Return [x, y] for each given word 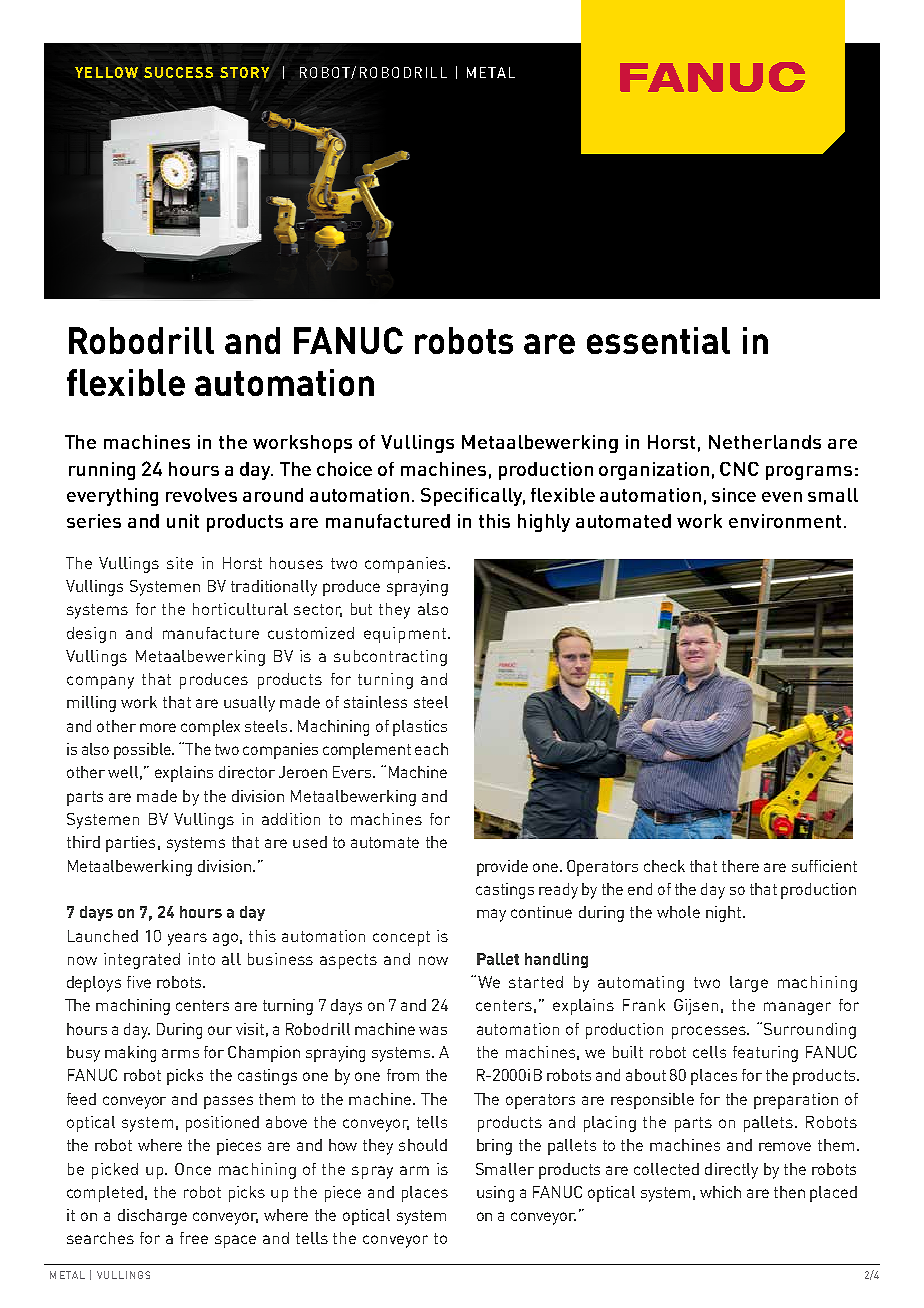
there [740, 866]
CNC [739, 469]
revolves [201, 495]
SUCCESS [178, 72]
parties [130, 844]
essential [658, 340]
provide [502, 868]
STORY [244, 72]
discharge [152, 1217]
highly [544, 523]
